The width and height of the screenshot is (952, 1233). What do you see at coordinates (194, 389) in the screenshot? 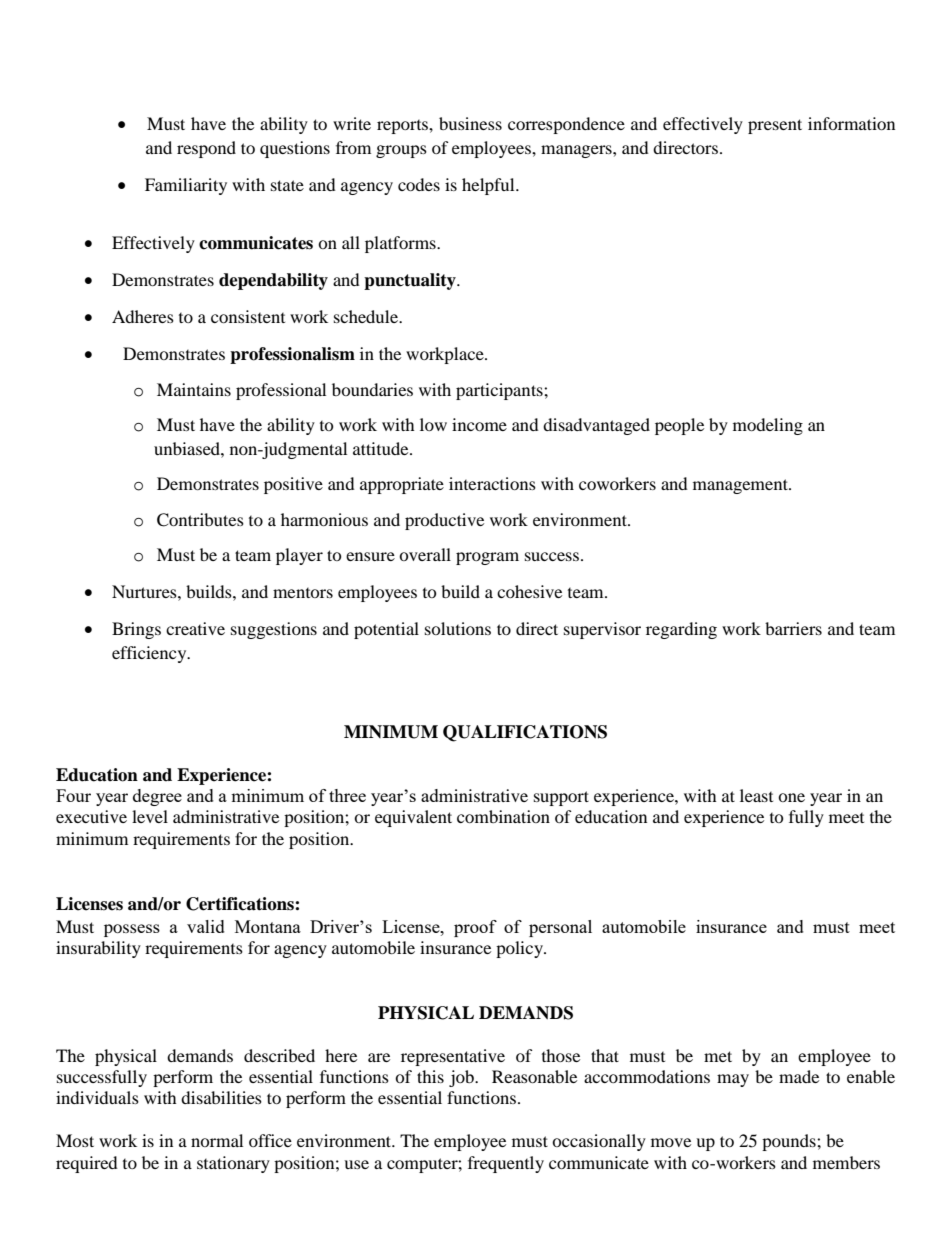
I see `Maintains` at bounding box center [194, 389].
